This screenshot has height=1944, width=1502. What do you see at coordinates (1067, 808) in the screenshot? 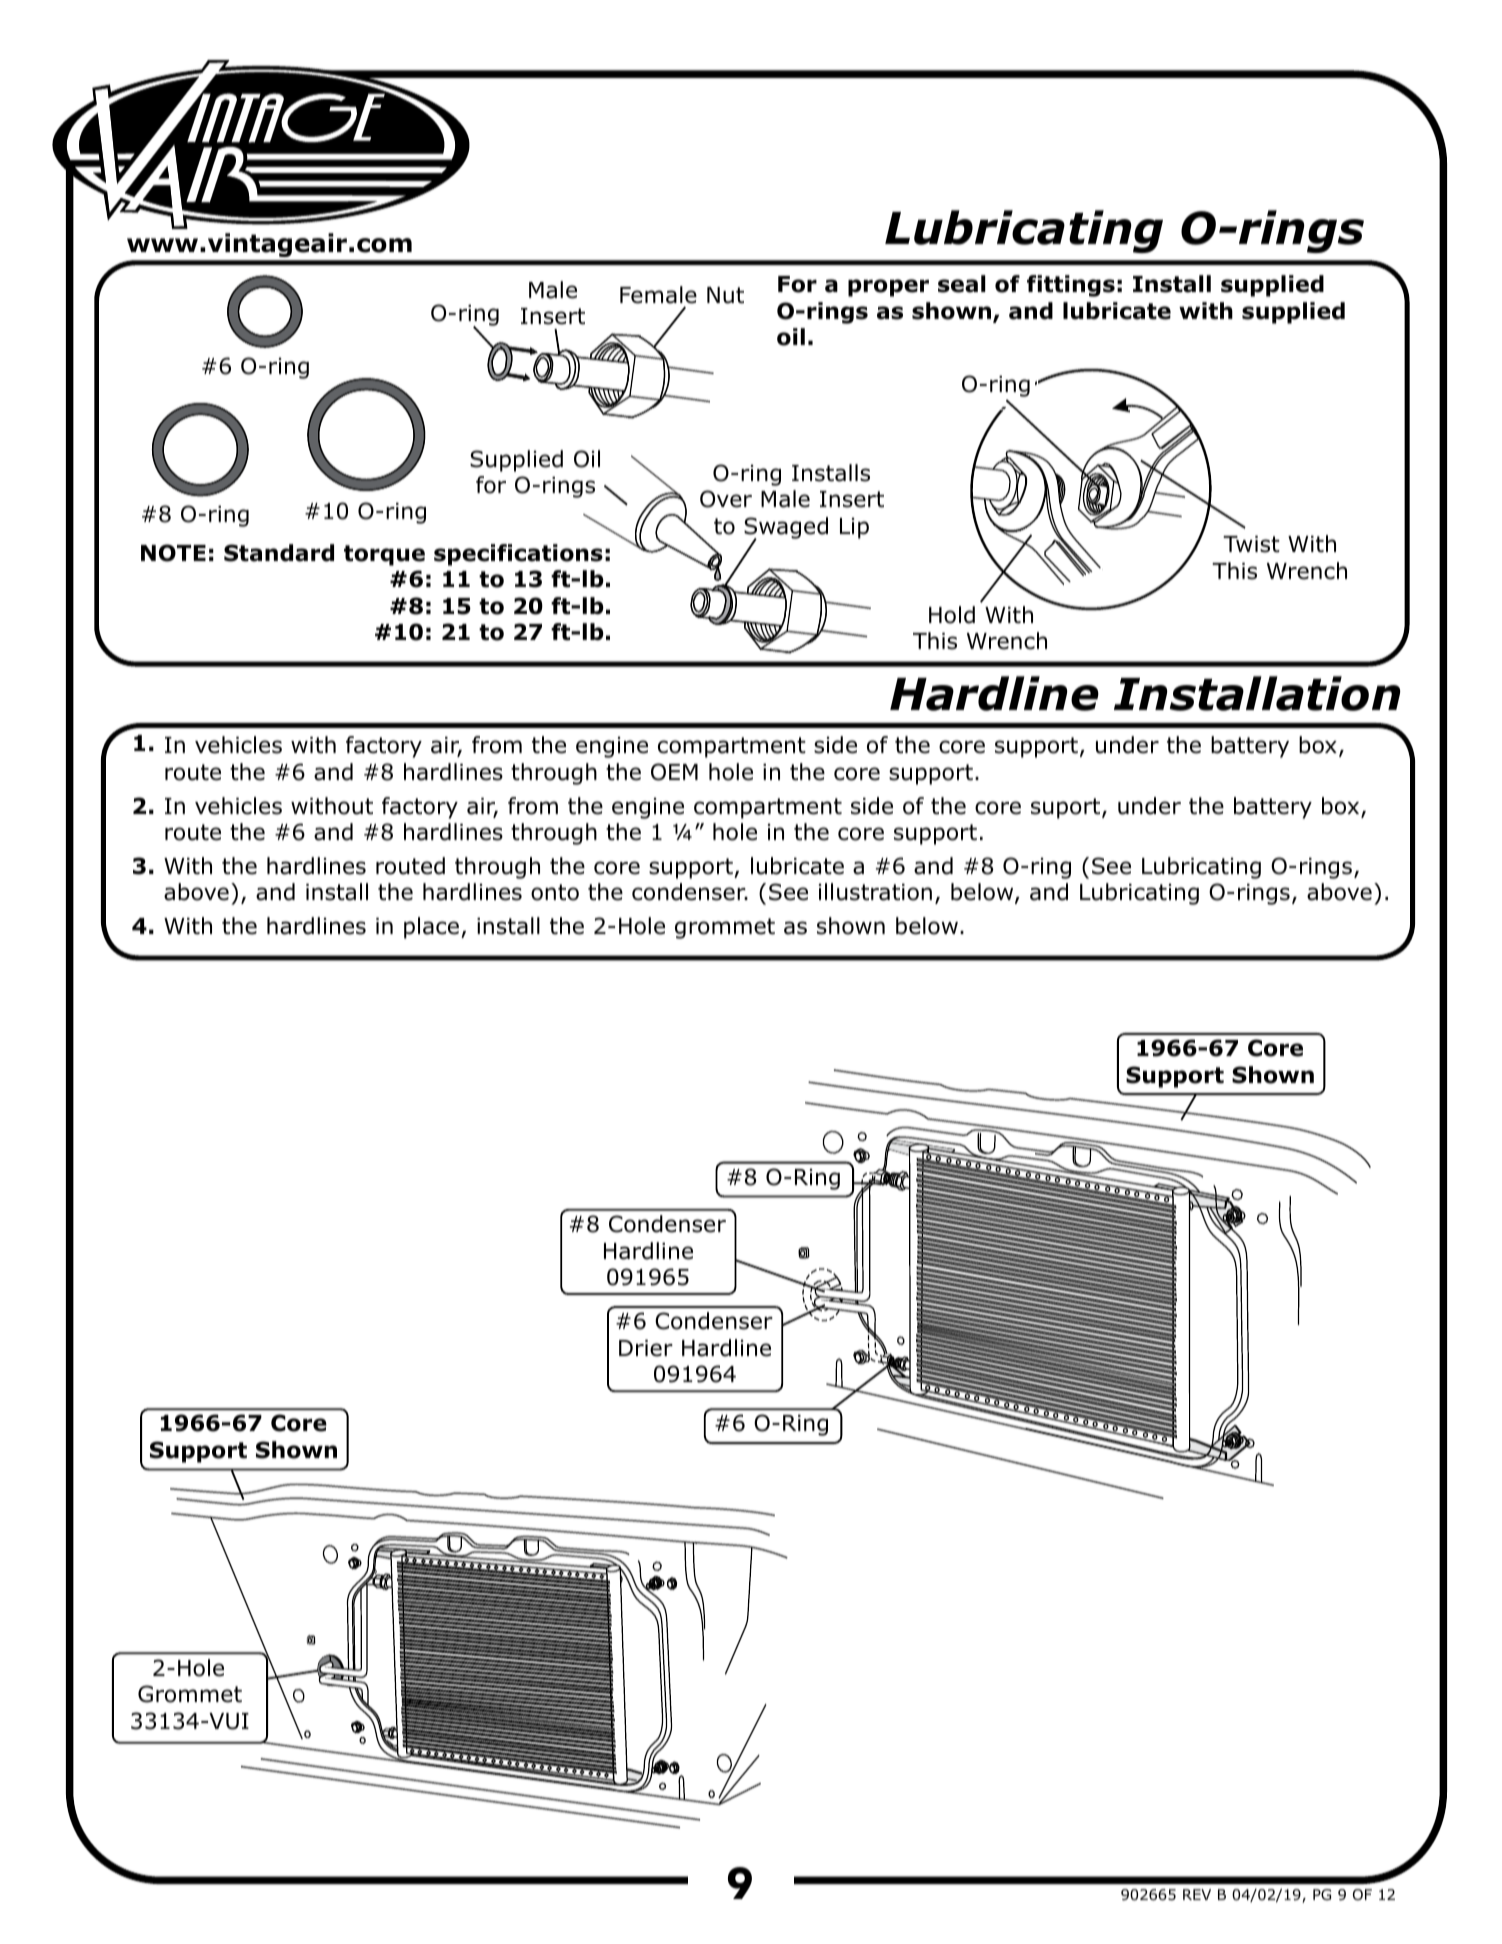
I see `suport` at bounding box center [1067, 808].
